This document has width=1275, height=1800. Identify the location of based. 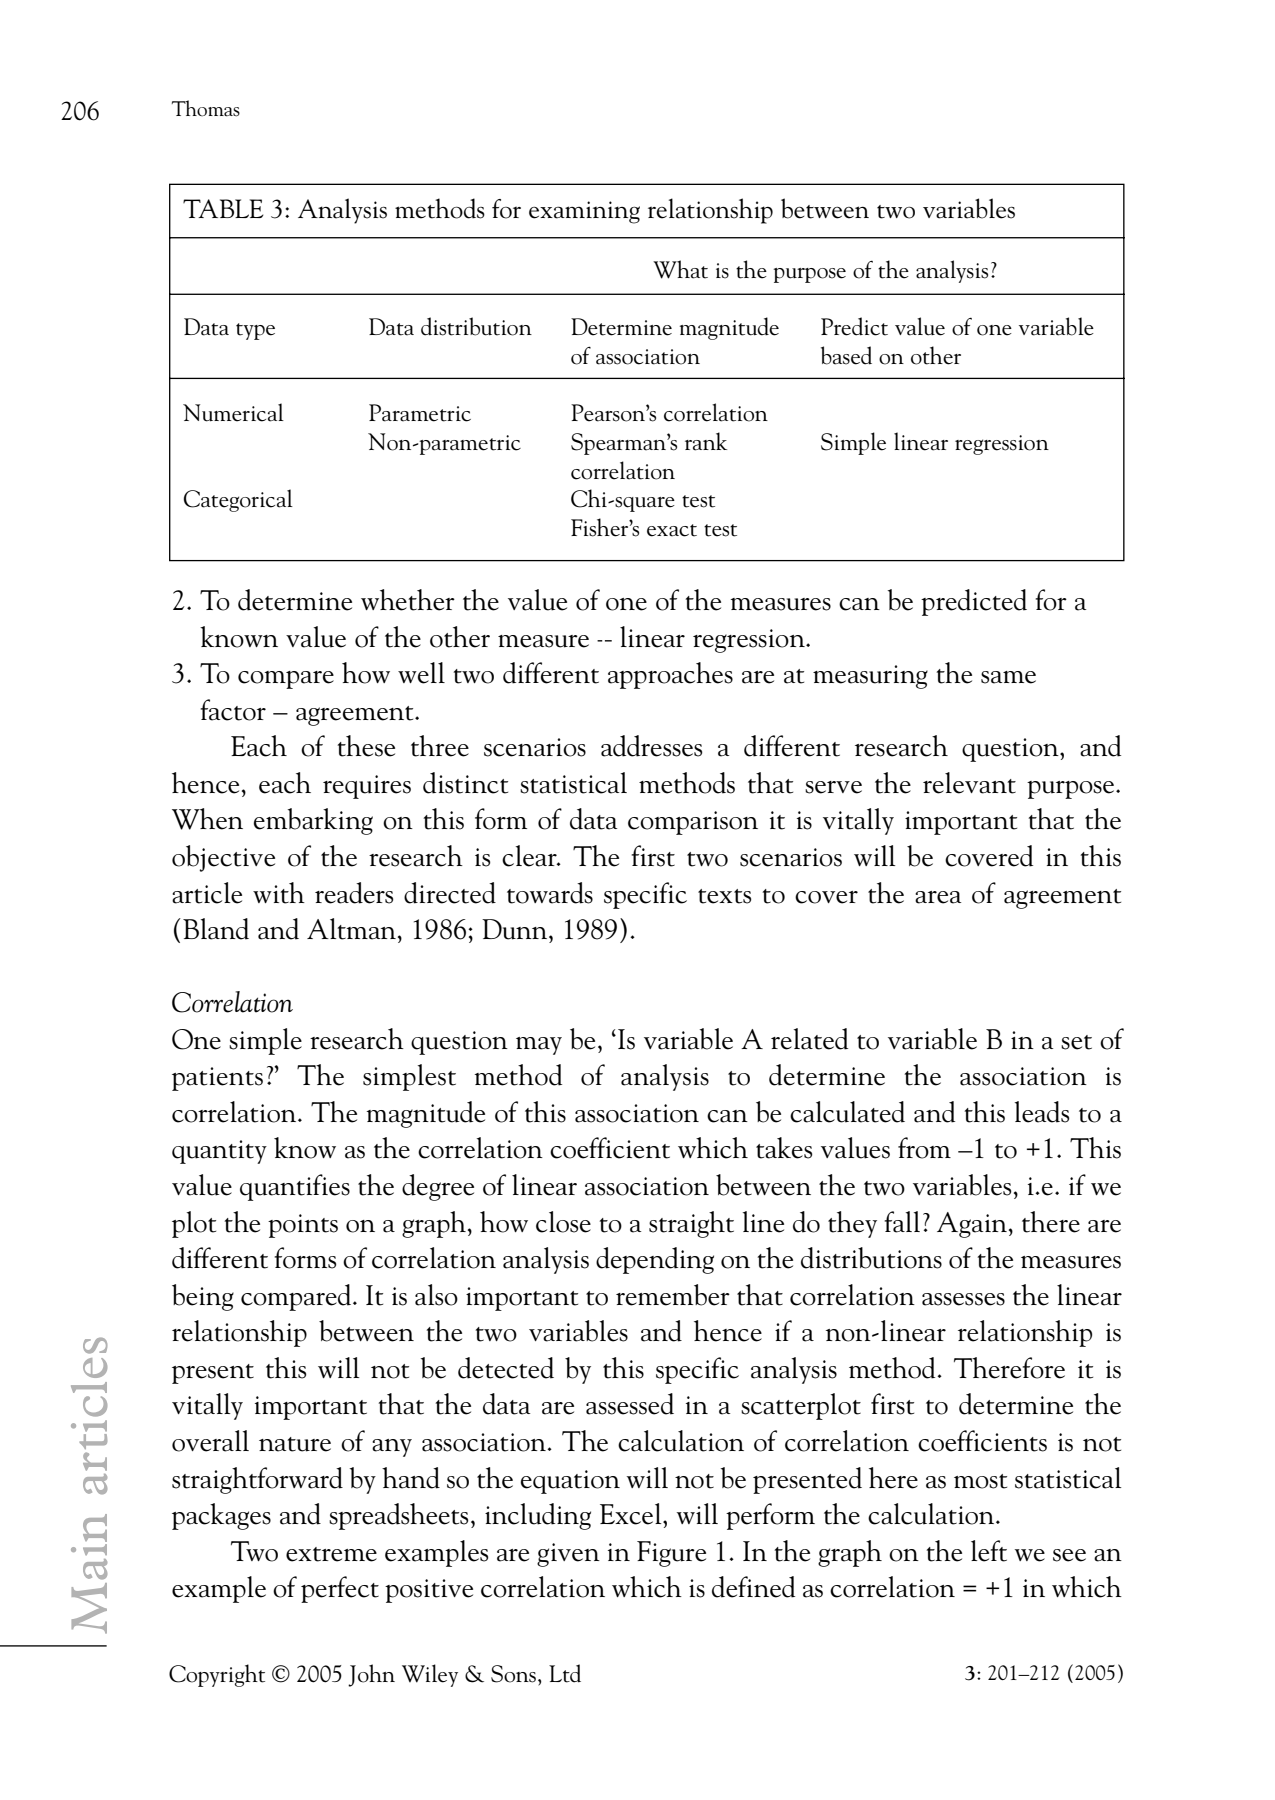
(846, 355).
